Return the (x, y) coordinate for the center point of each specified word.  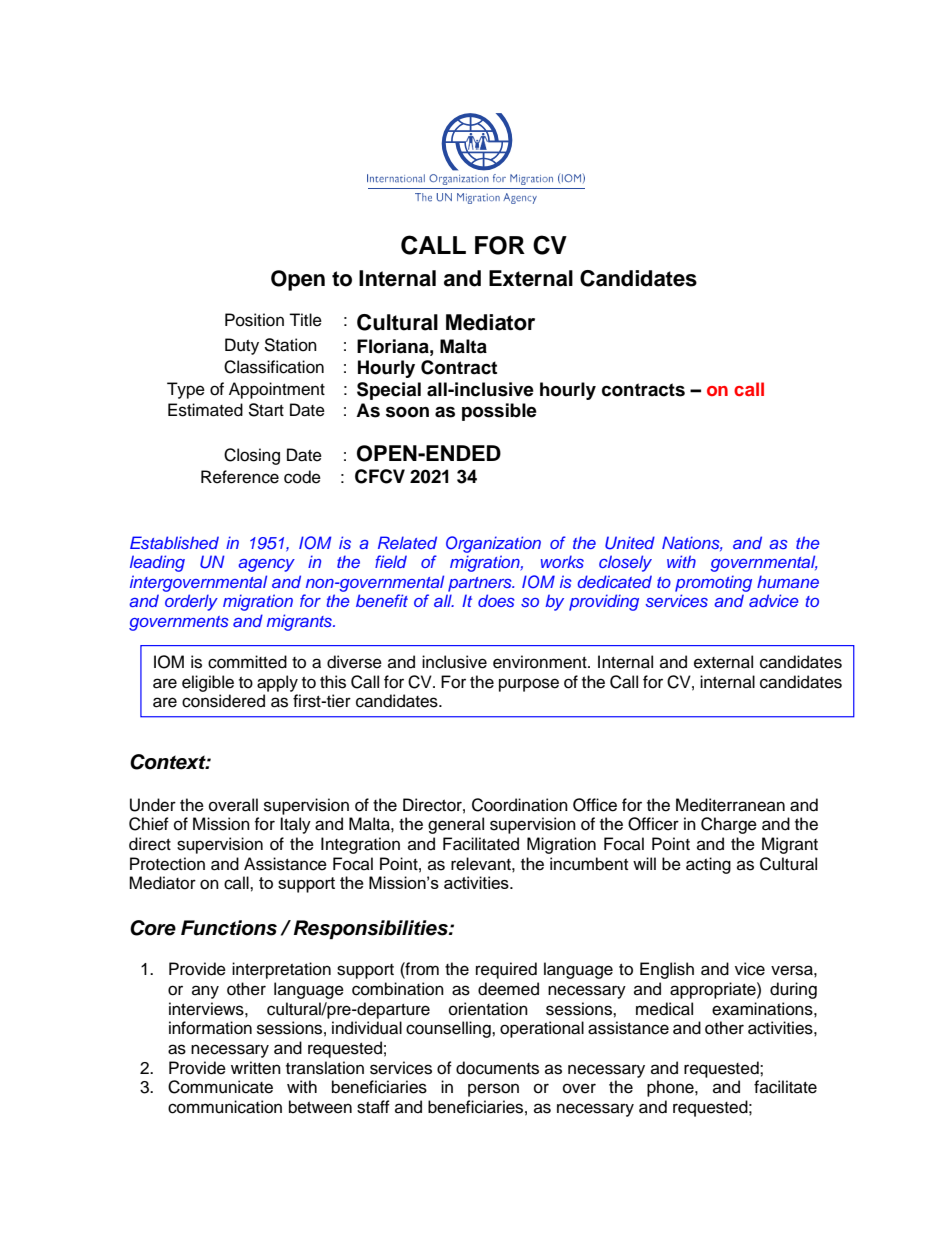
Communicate (220, 1087)
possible (499, 412)
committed (247, 662)
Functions (229, 928)
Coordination (520, 805)
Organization (493, 544)
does (496, 600)
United (630, 543)
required (506, 970)
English (667, 970)
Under (153, 805)
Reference (240, 477)
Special (389, 391)
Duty (242, 346)
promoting (713, 583)
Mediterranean (730, 805)
